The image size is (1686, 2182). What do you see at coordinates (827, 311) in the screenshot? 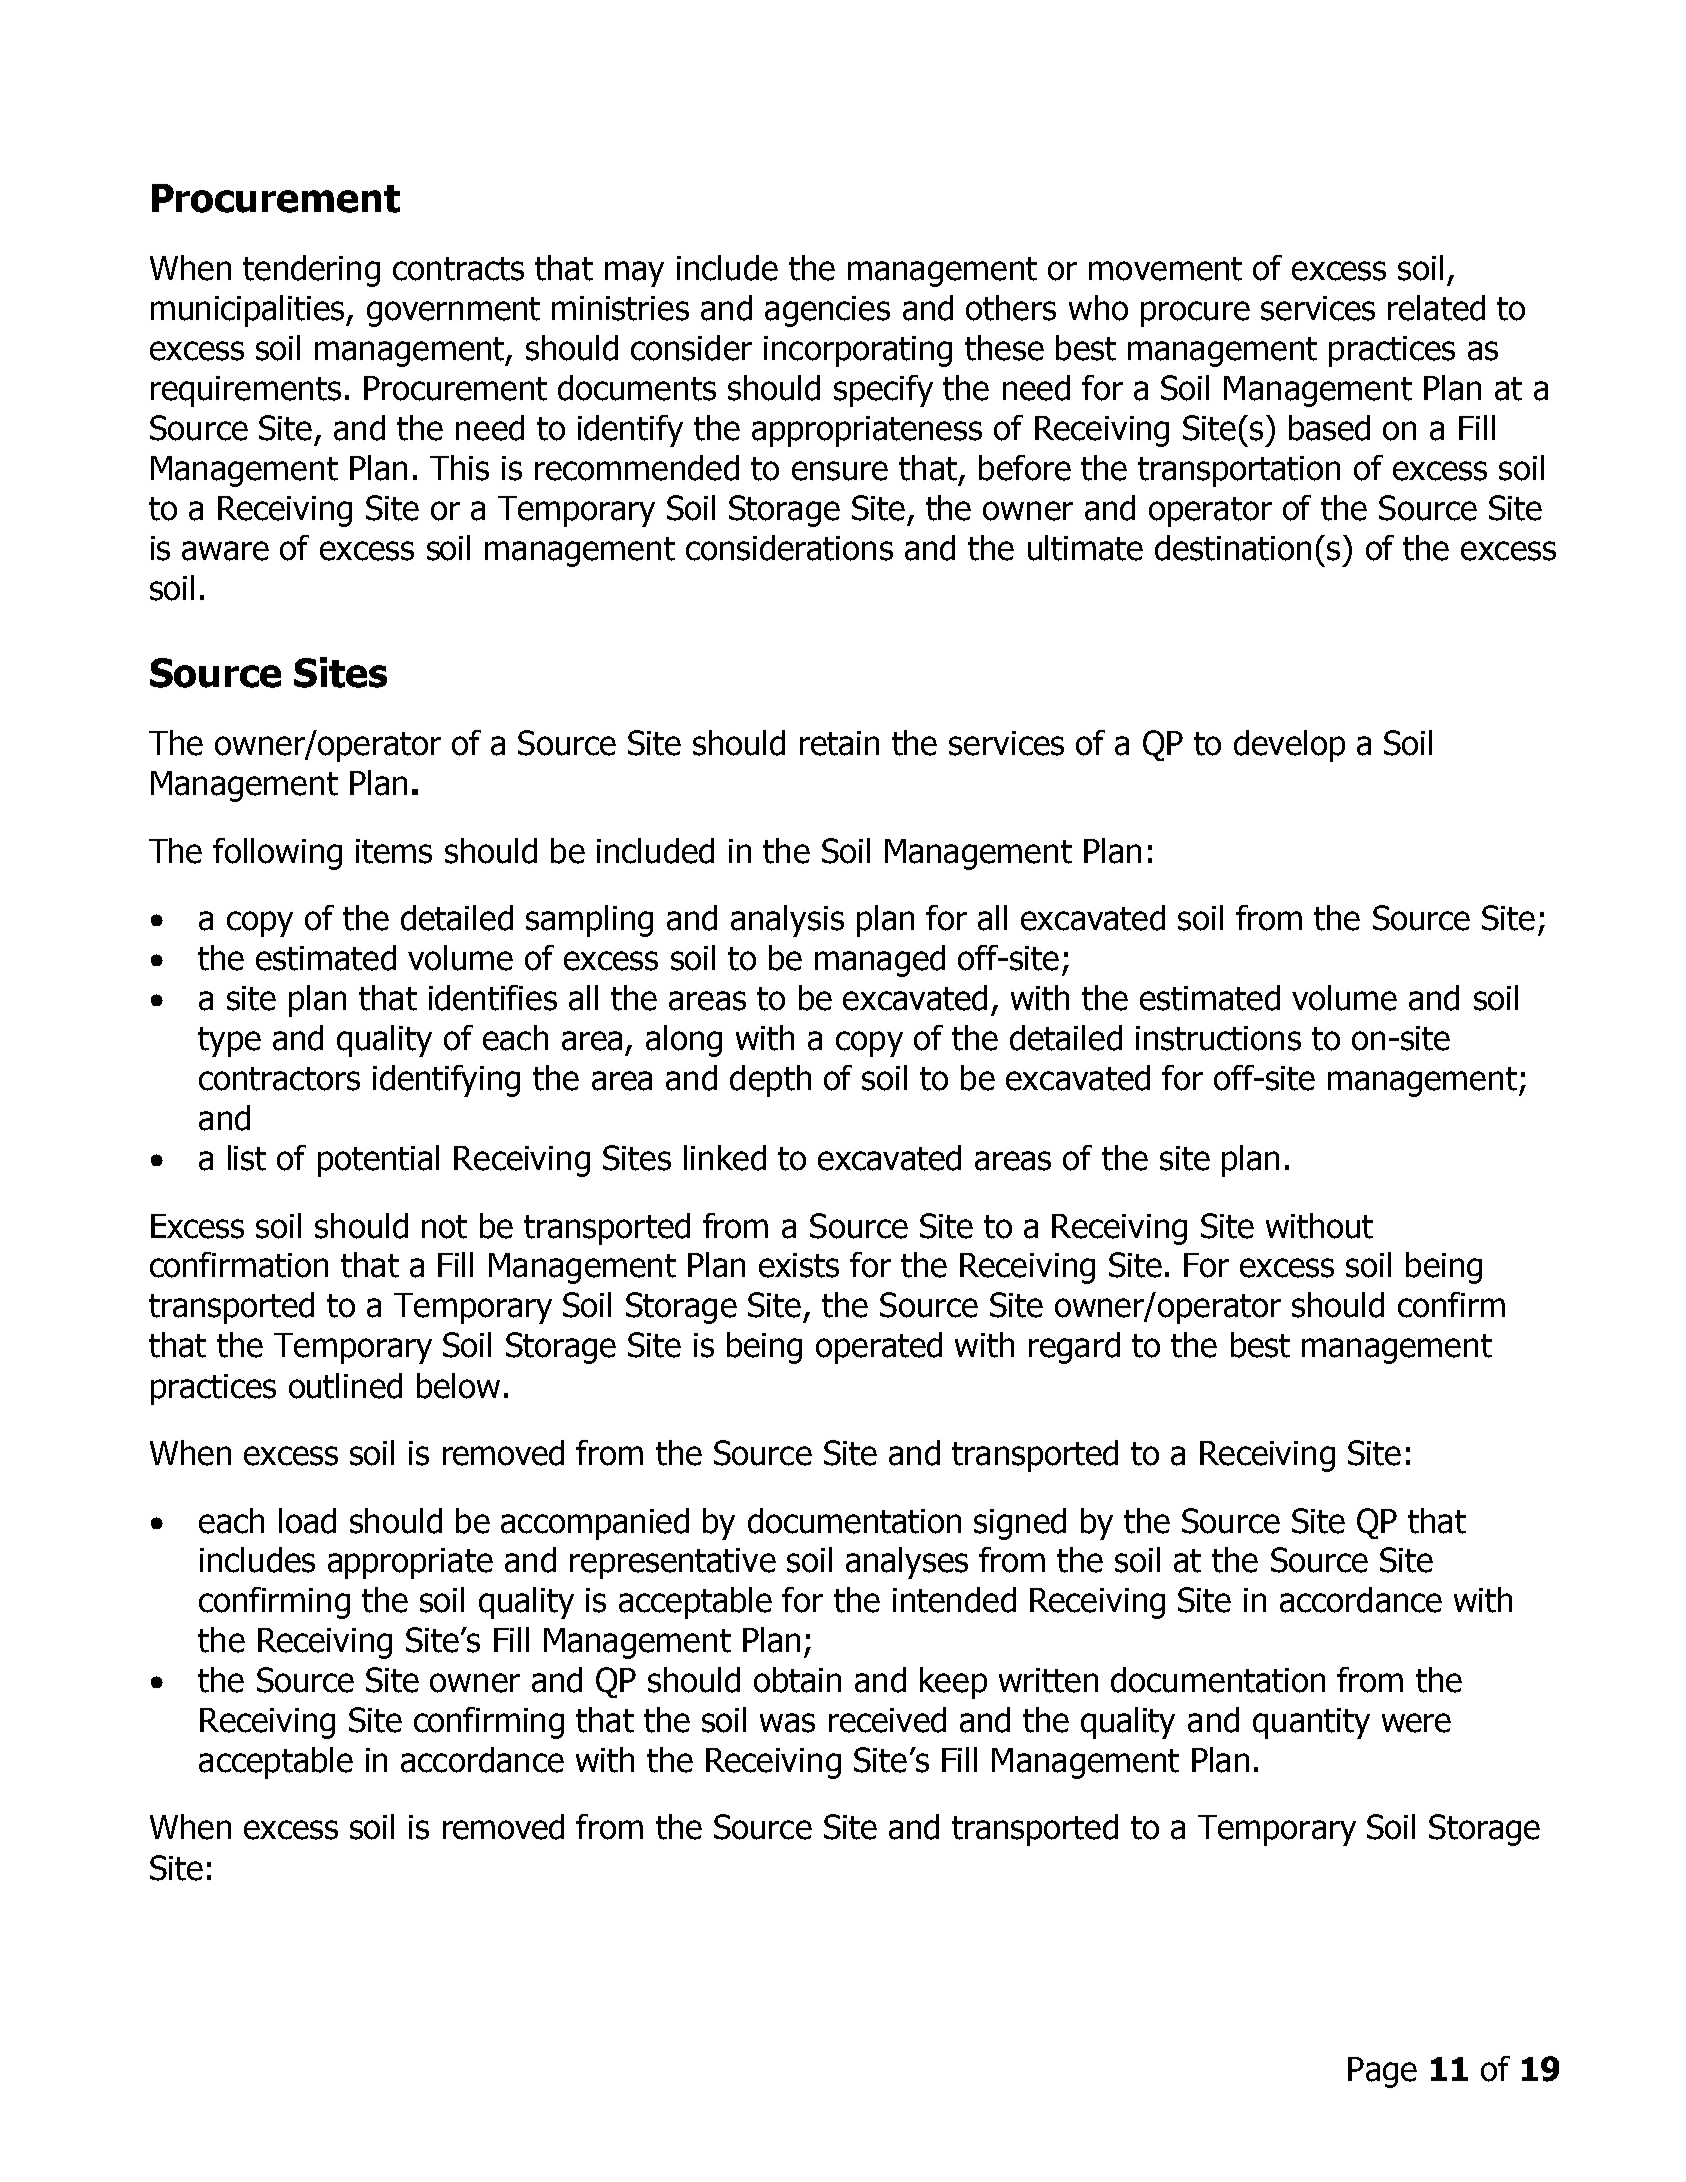
I see `agencies` at bounding box center [827, 311].
